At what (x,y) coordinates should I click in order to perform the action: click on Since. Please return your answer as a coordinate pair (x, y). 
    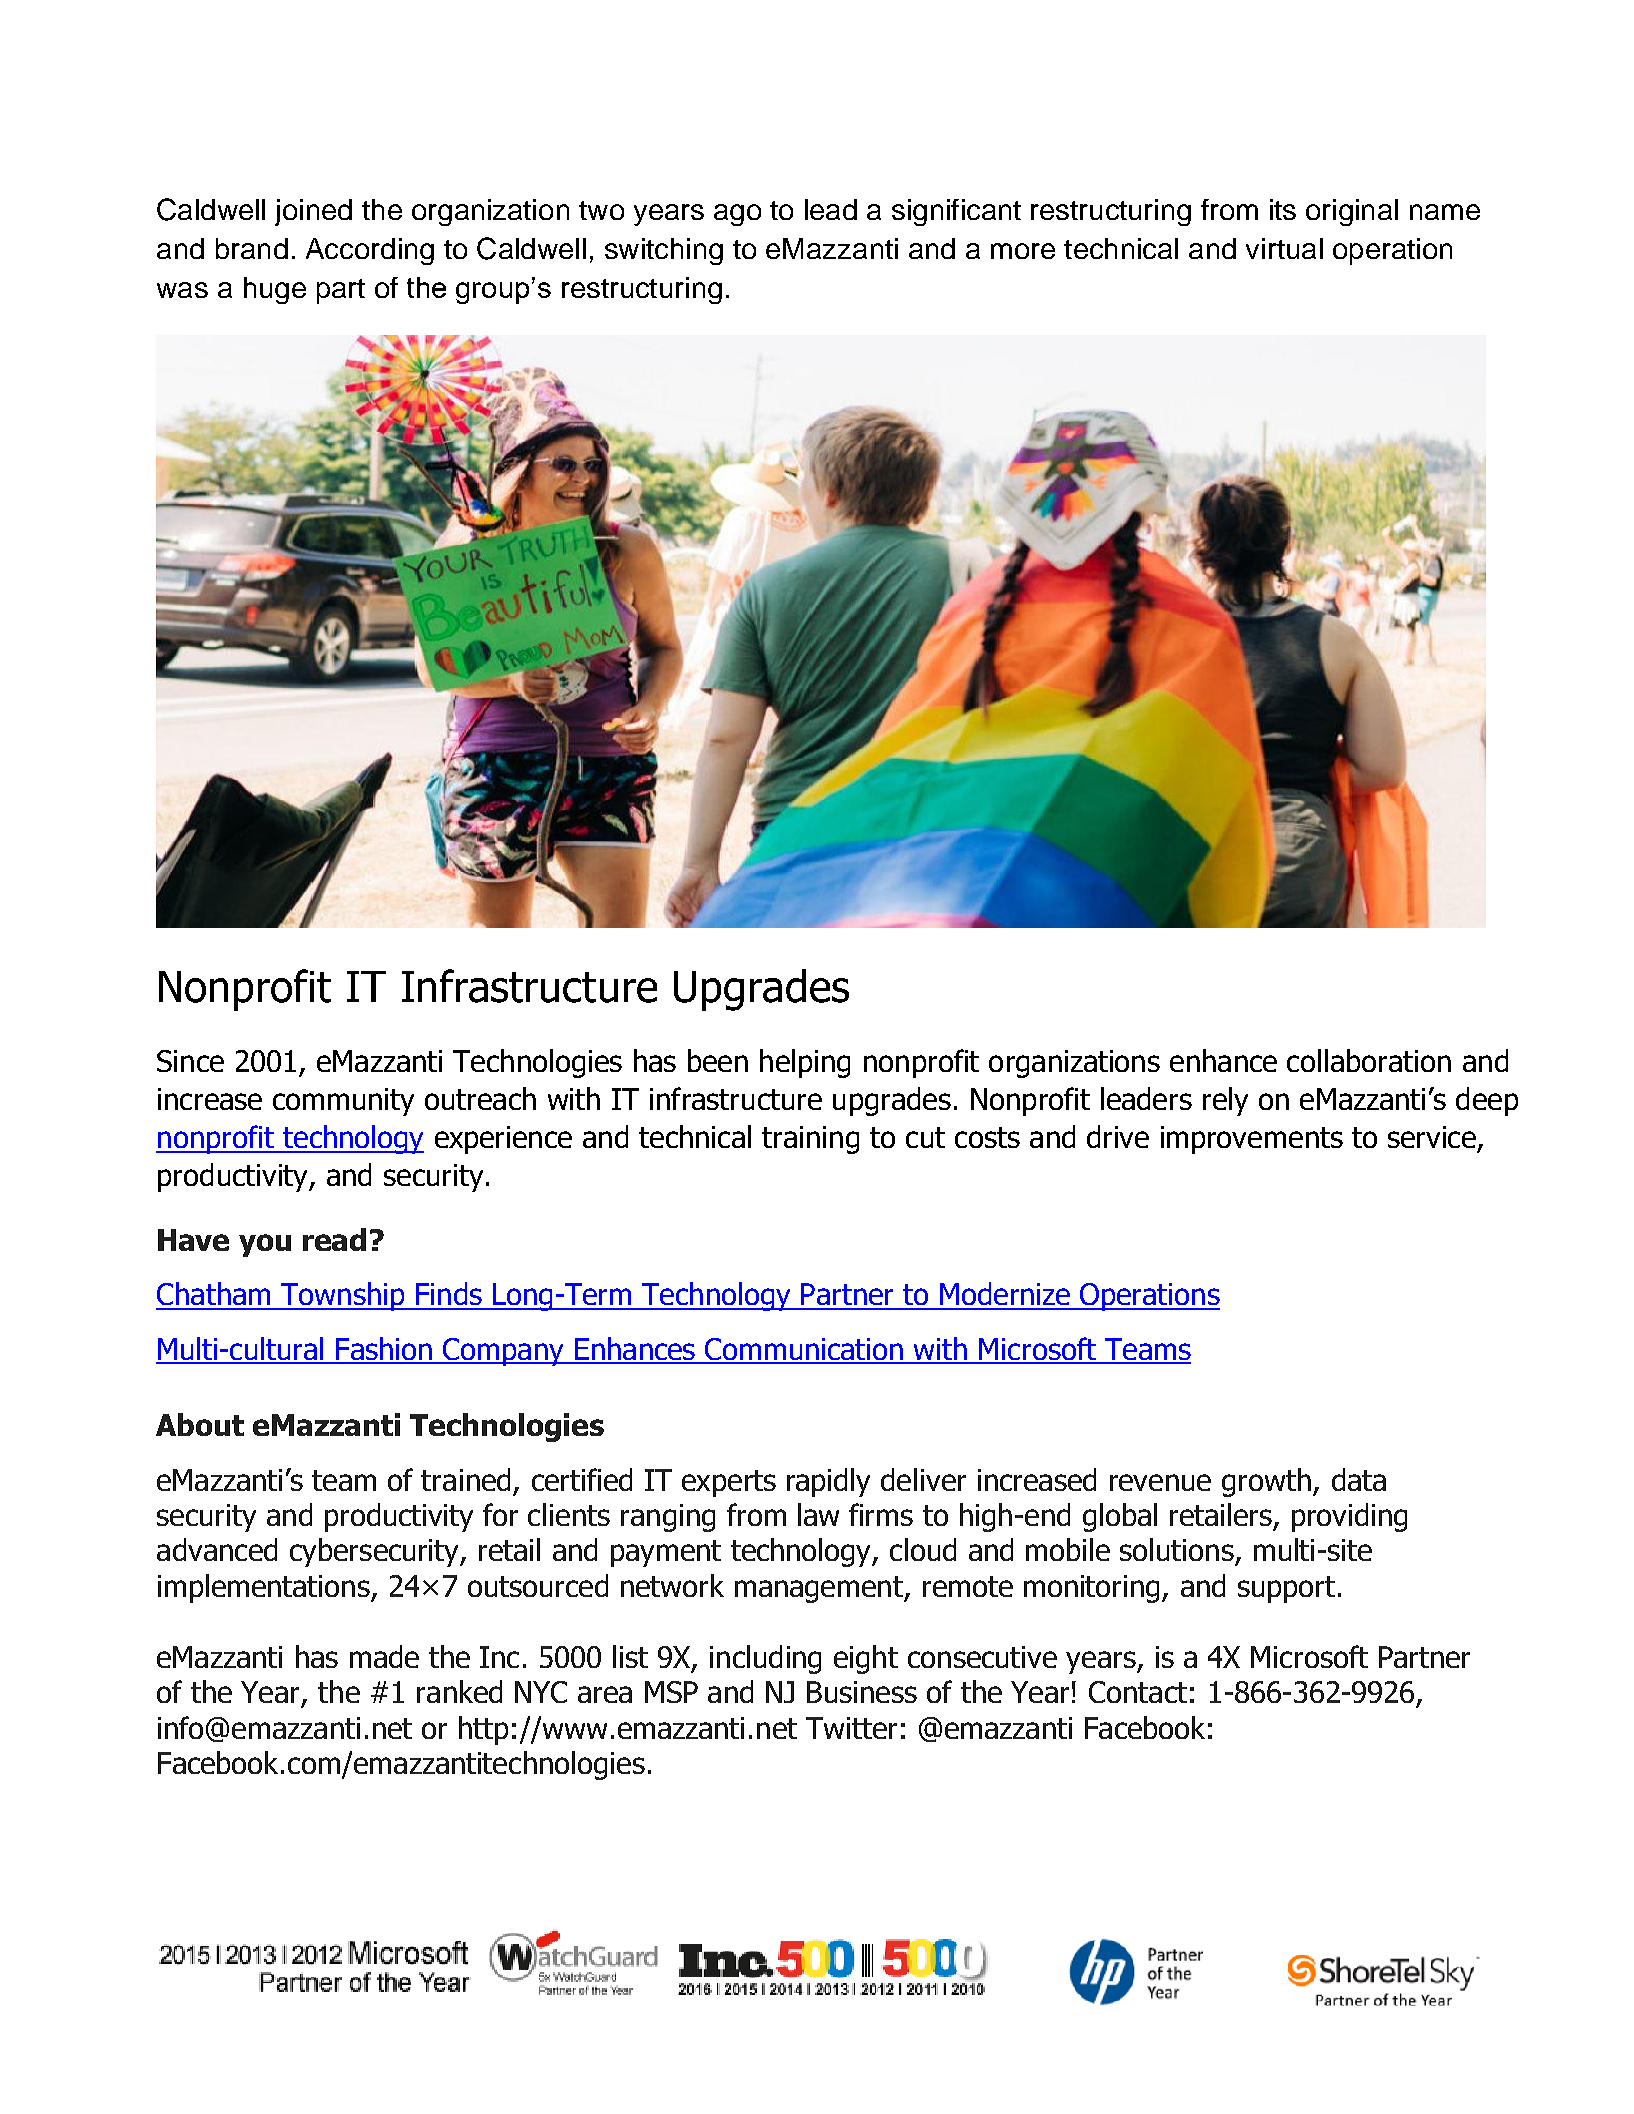
    Looking at the image, I should click on (190, 1061).
